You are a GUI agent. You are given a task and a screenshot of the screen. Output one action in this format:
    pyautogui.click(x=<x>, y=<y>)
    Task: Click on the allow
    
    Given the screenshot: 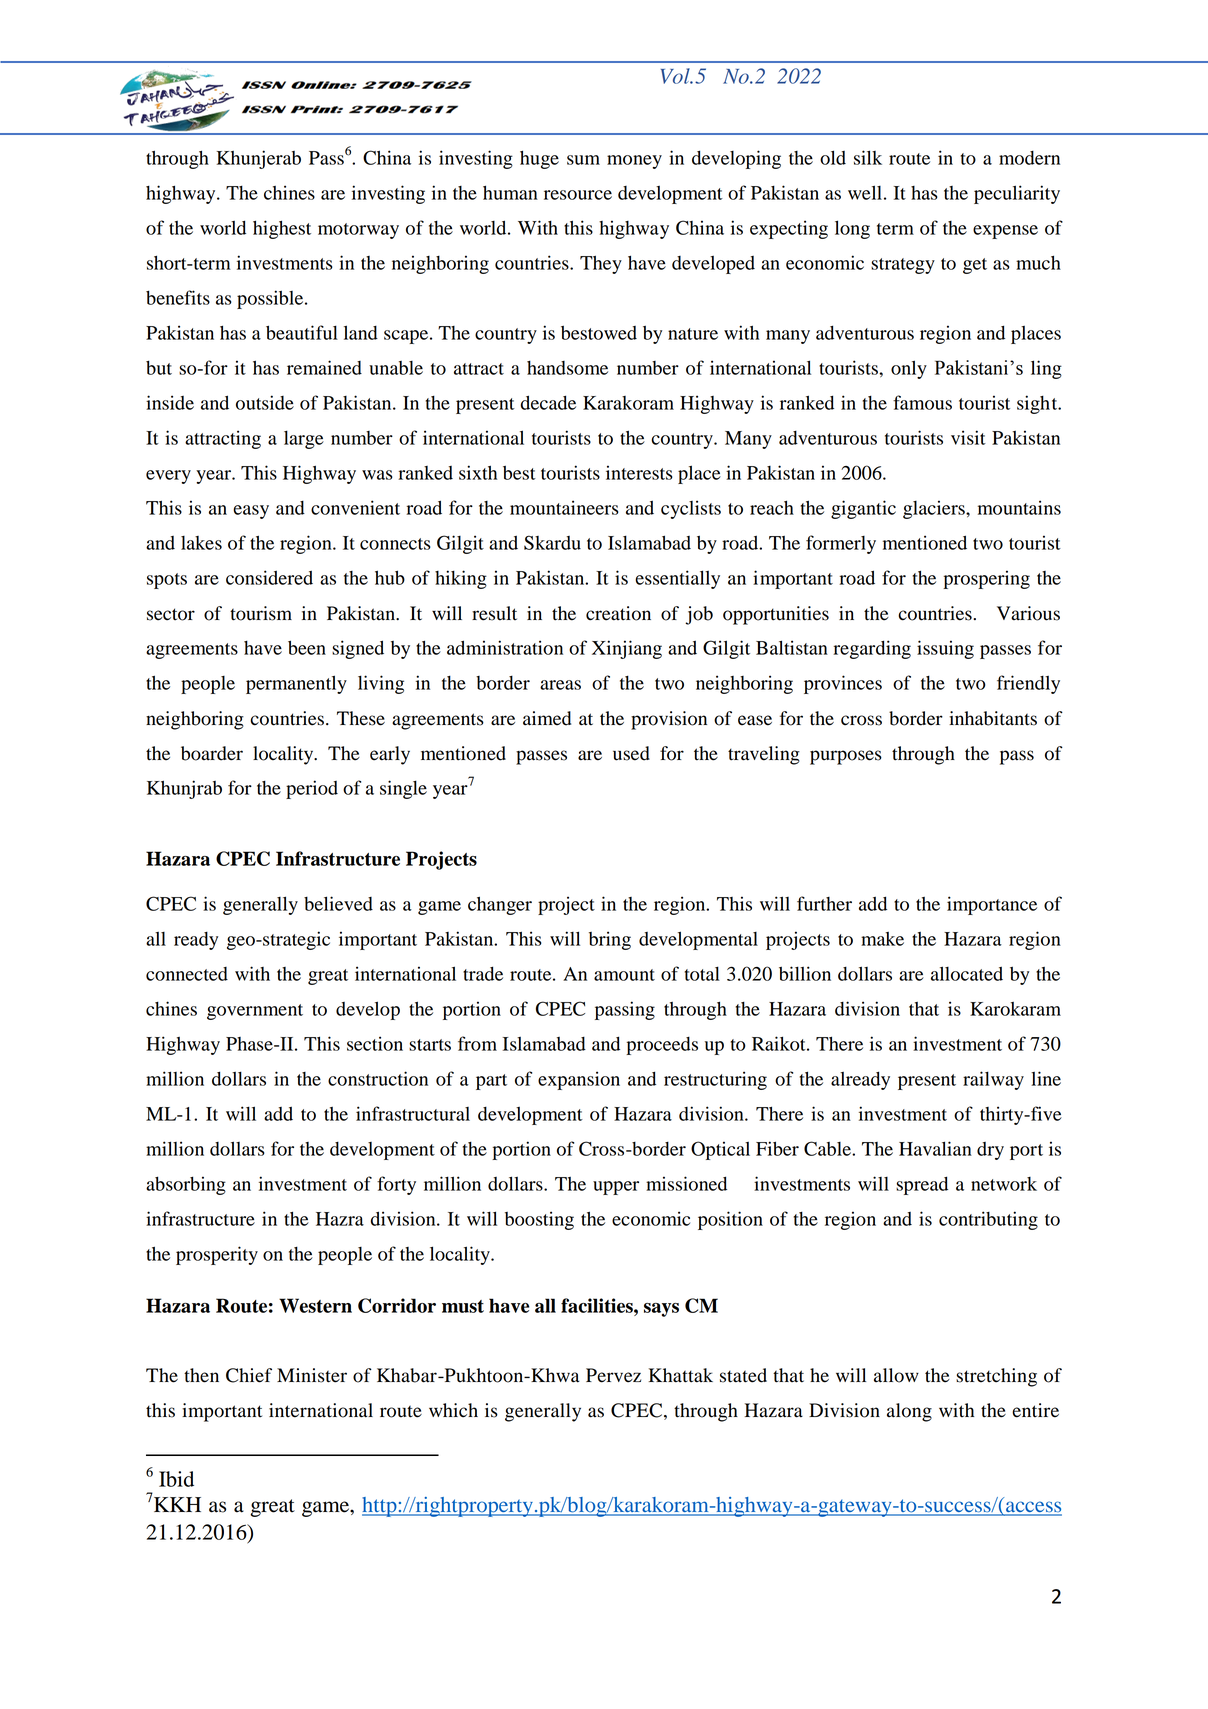 What is the action you would take?
    pyautogui.click(x=896, y=1375)
